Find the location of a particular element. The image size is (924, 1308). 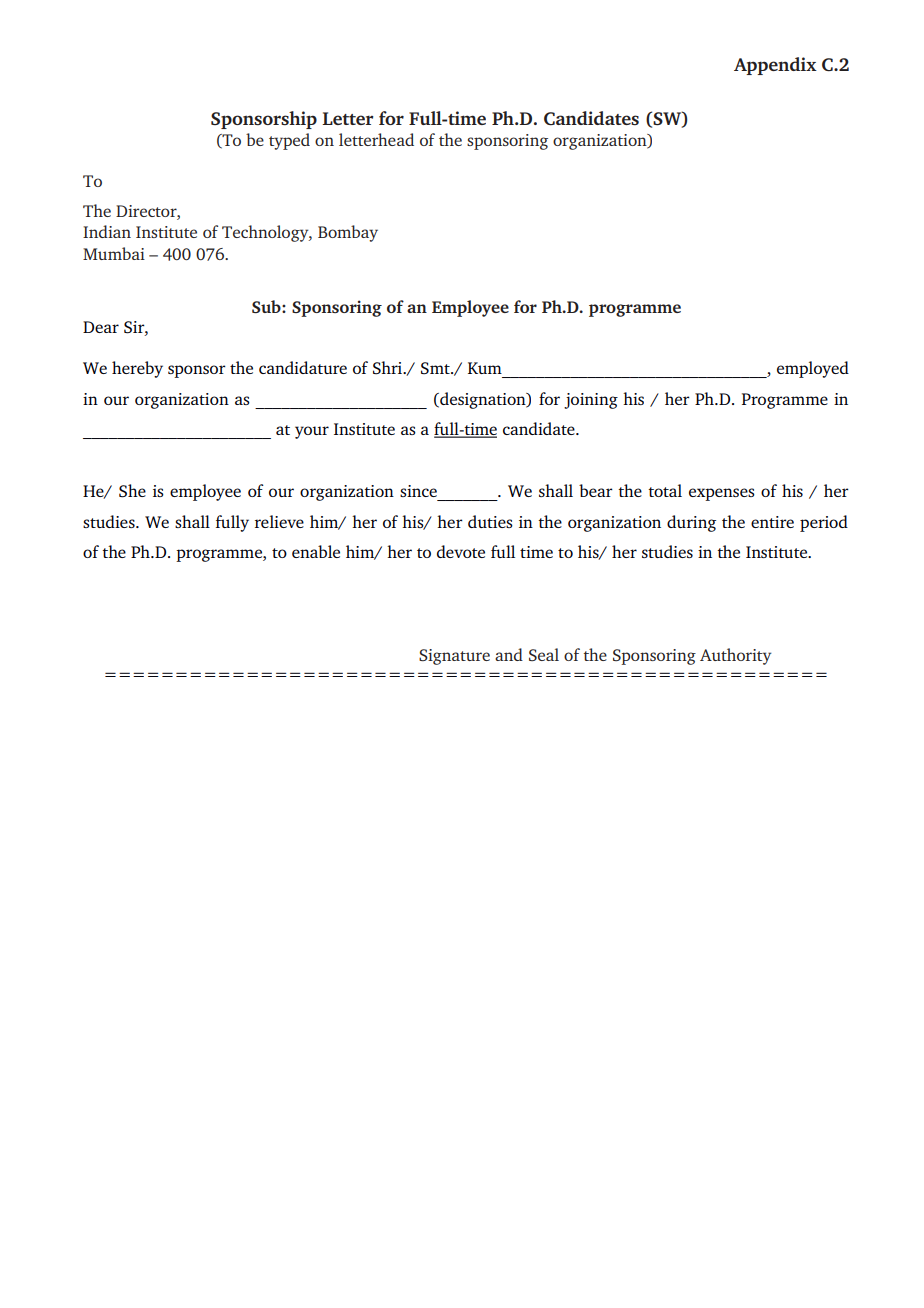

joining is located at coordinates (591, 401).
